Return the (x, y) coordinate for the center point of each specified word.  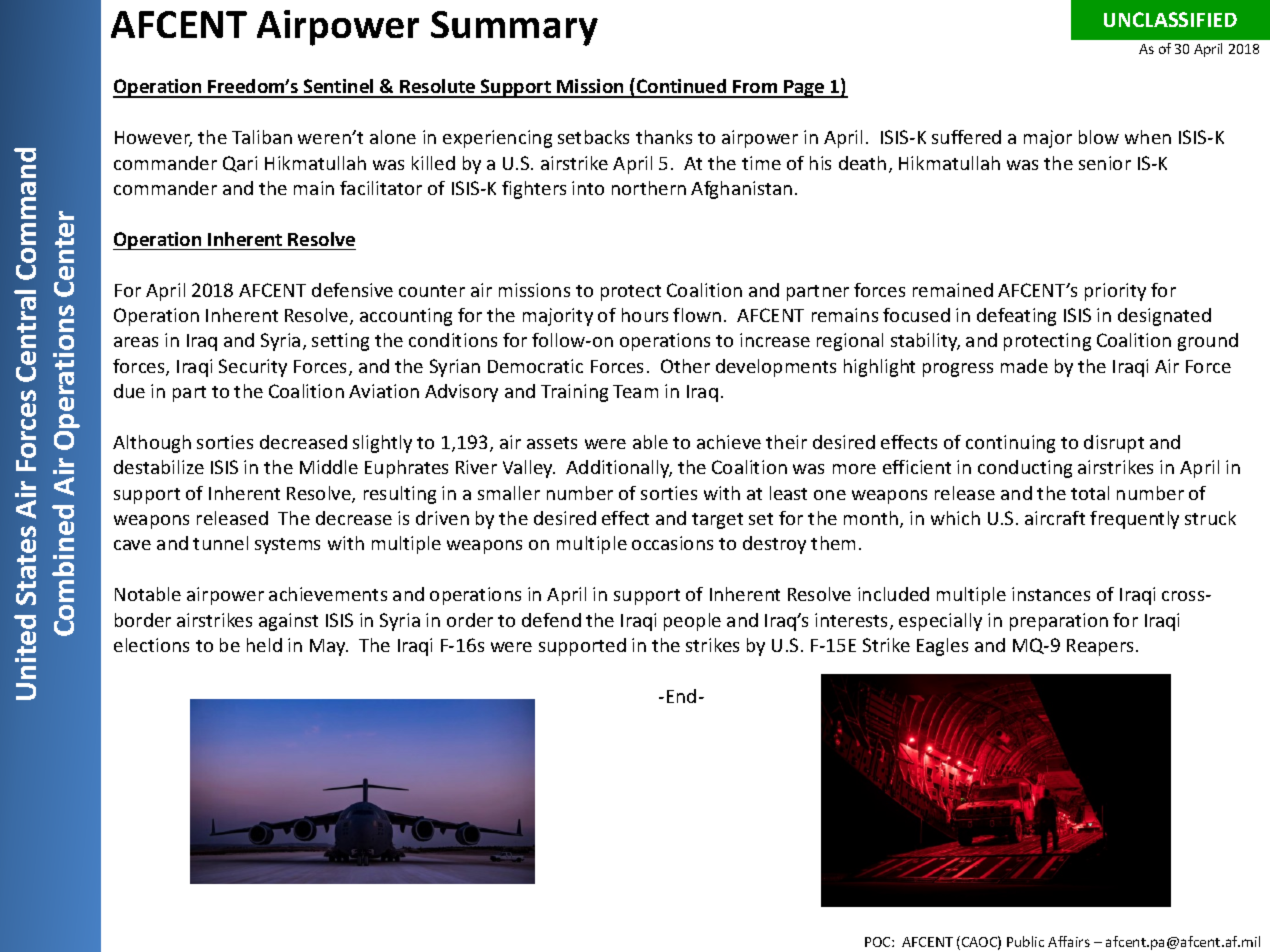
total (1090, 493)
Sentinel (338, 88)
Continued (682, 88)
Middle (329, 467)
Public (1025, 941)
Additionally (619, 469)
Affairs (1069, 941)
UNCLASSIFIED (1170, 19)
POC (879, 942)
